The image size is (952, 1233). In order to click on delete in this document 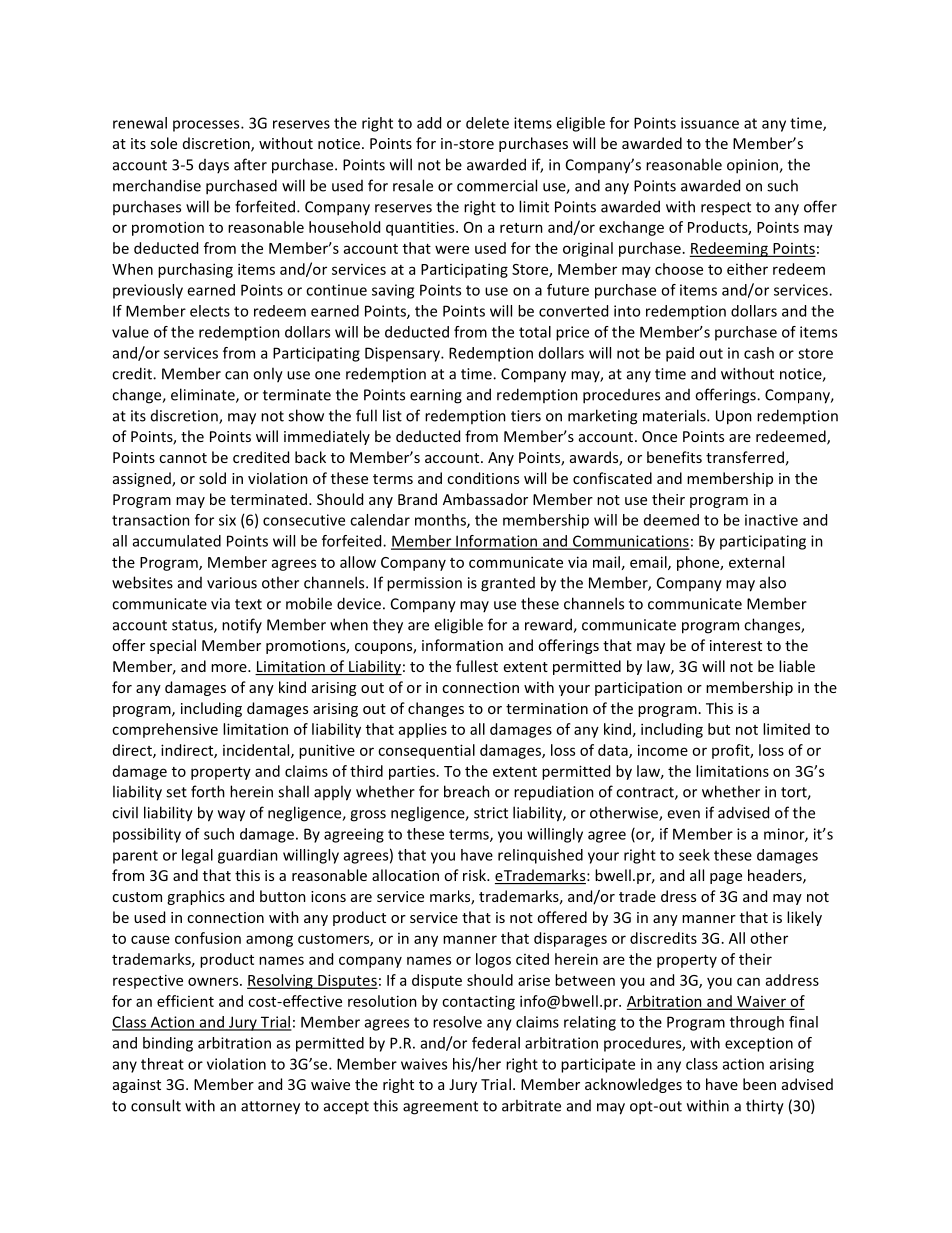, I will do `click(487, 123)`.
